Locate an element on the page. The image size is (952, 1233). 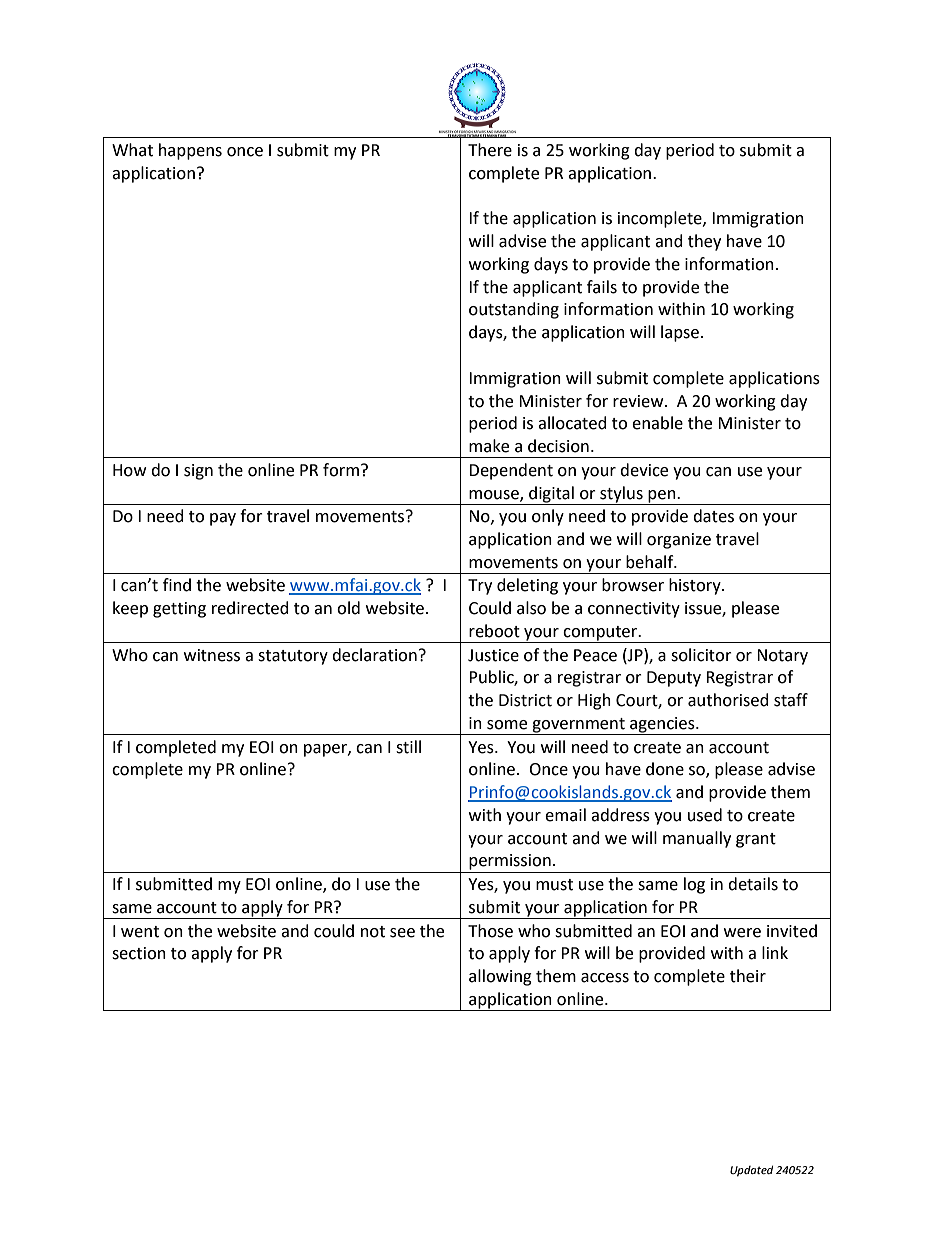
happens is located at coordinates (190, 151).
